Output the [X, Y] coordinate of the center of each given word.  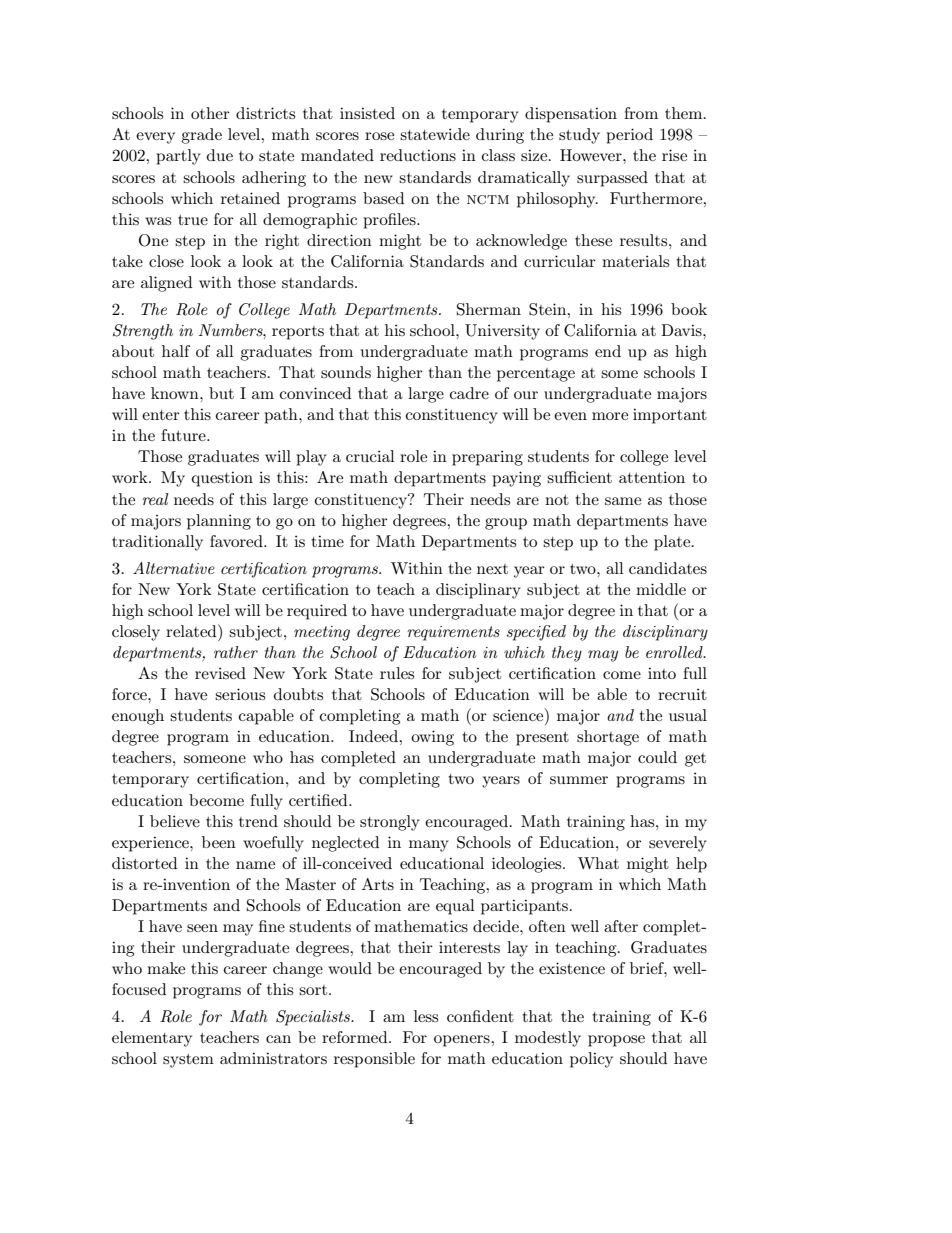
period [629, 136]
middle [661, 589]
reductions [418, 155]
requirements [453, 633]
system [188, 1061]
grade [201, 136]
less [426, 1016]
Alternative [174, 568]
